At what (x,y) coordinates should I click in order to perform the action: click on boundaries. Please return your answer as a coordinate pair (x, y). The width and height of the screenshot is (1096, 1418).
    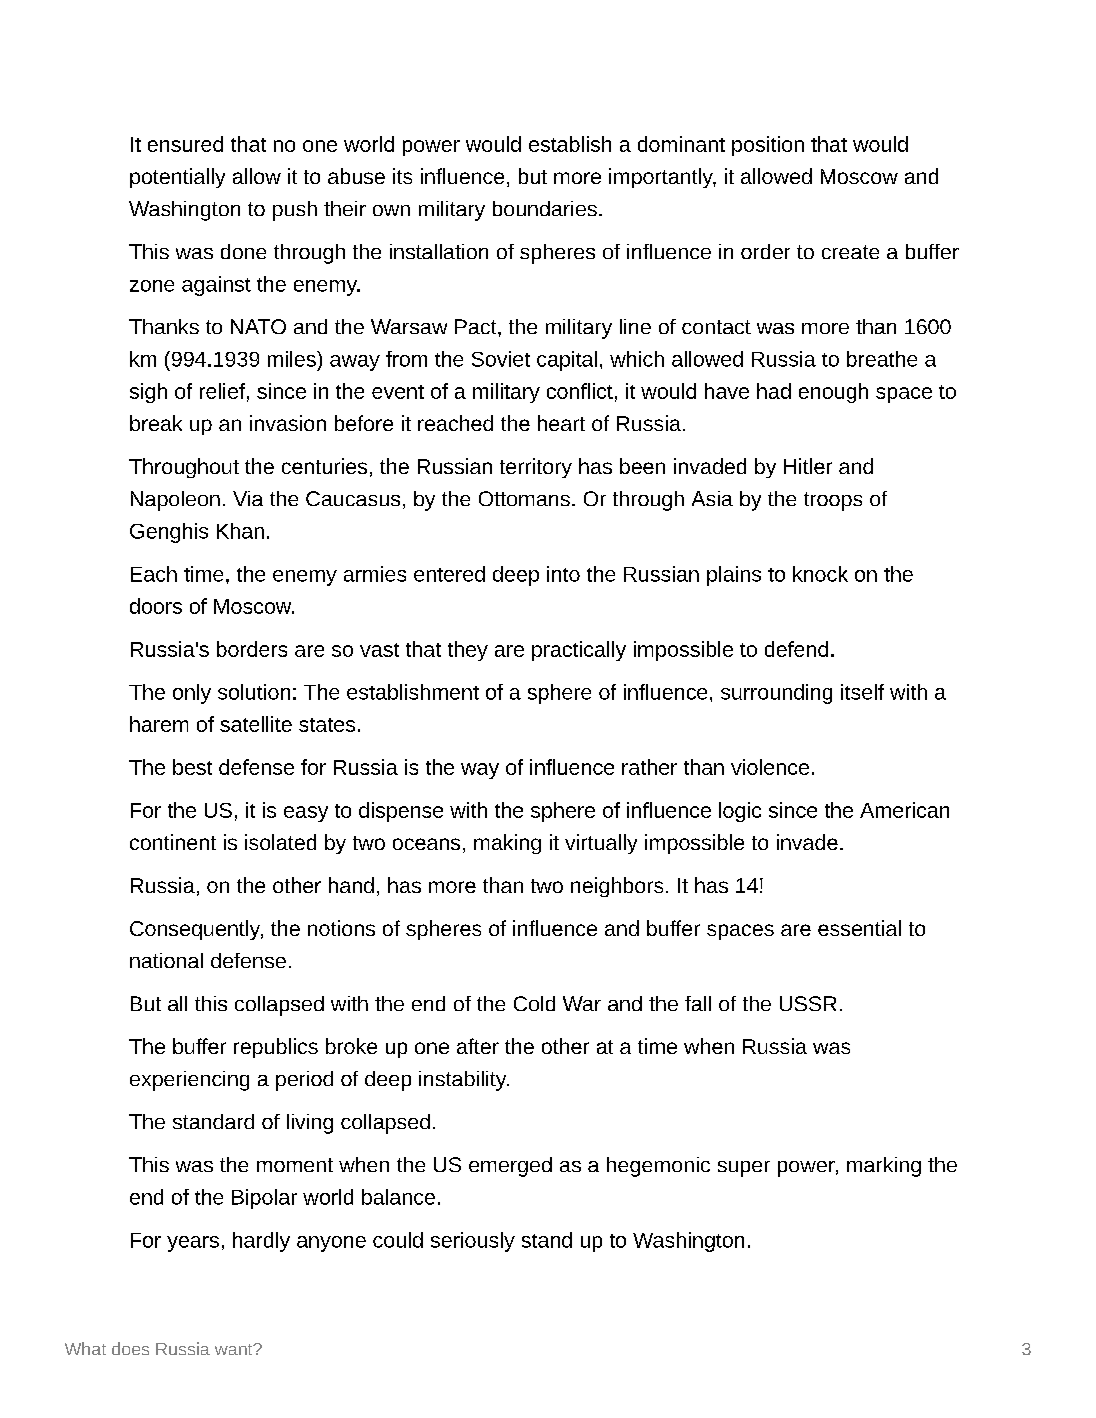
    Looking at the image, I should click on (545, 208).
